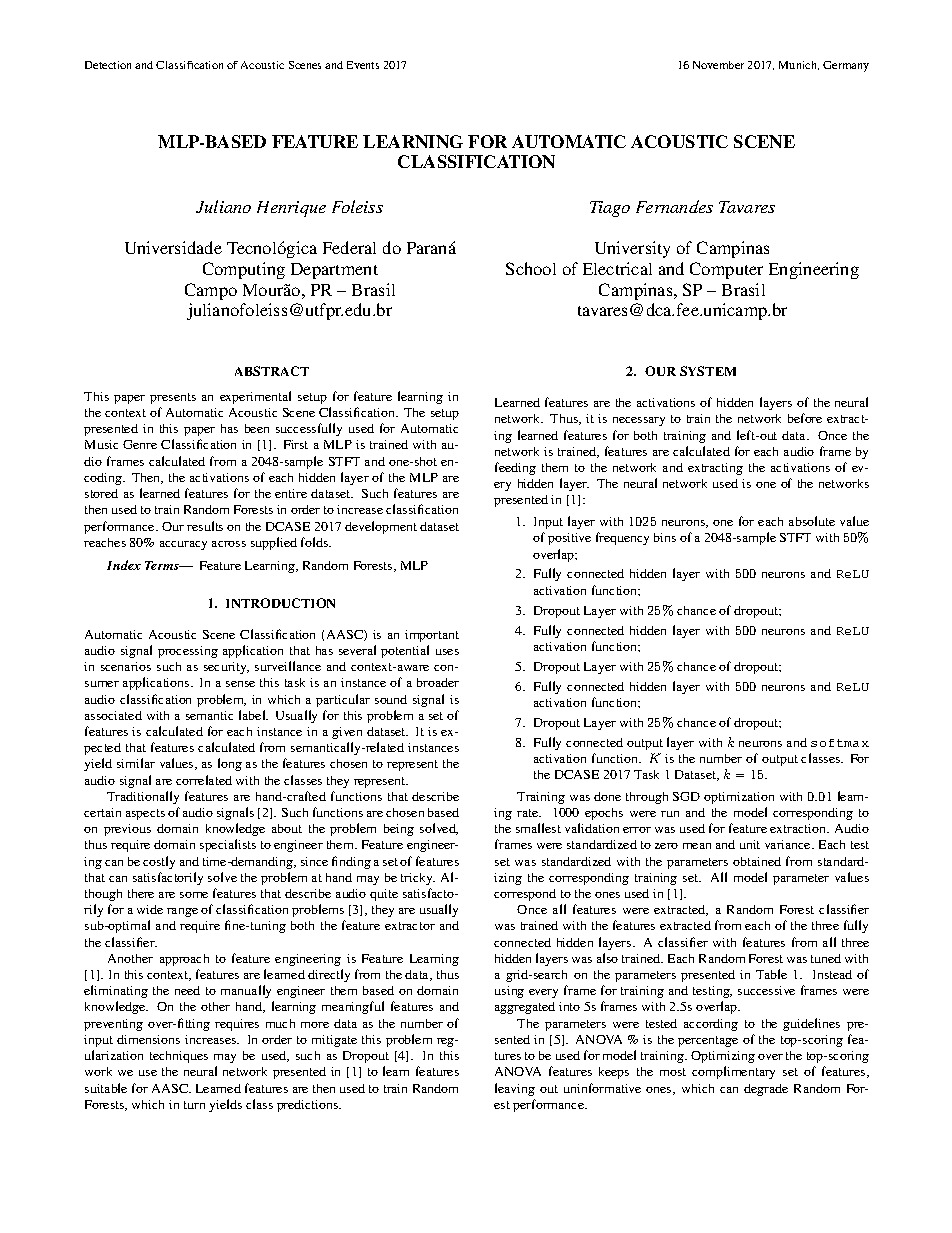  What do you see at coordinates (718, 65) in the document?
I see `November` at bounding box center [718, 65].
